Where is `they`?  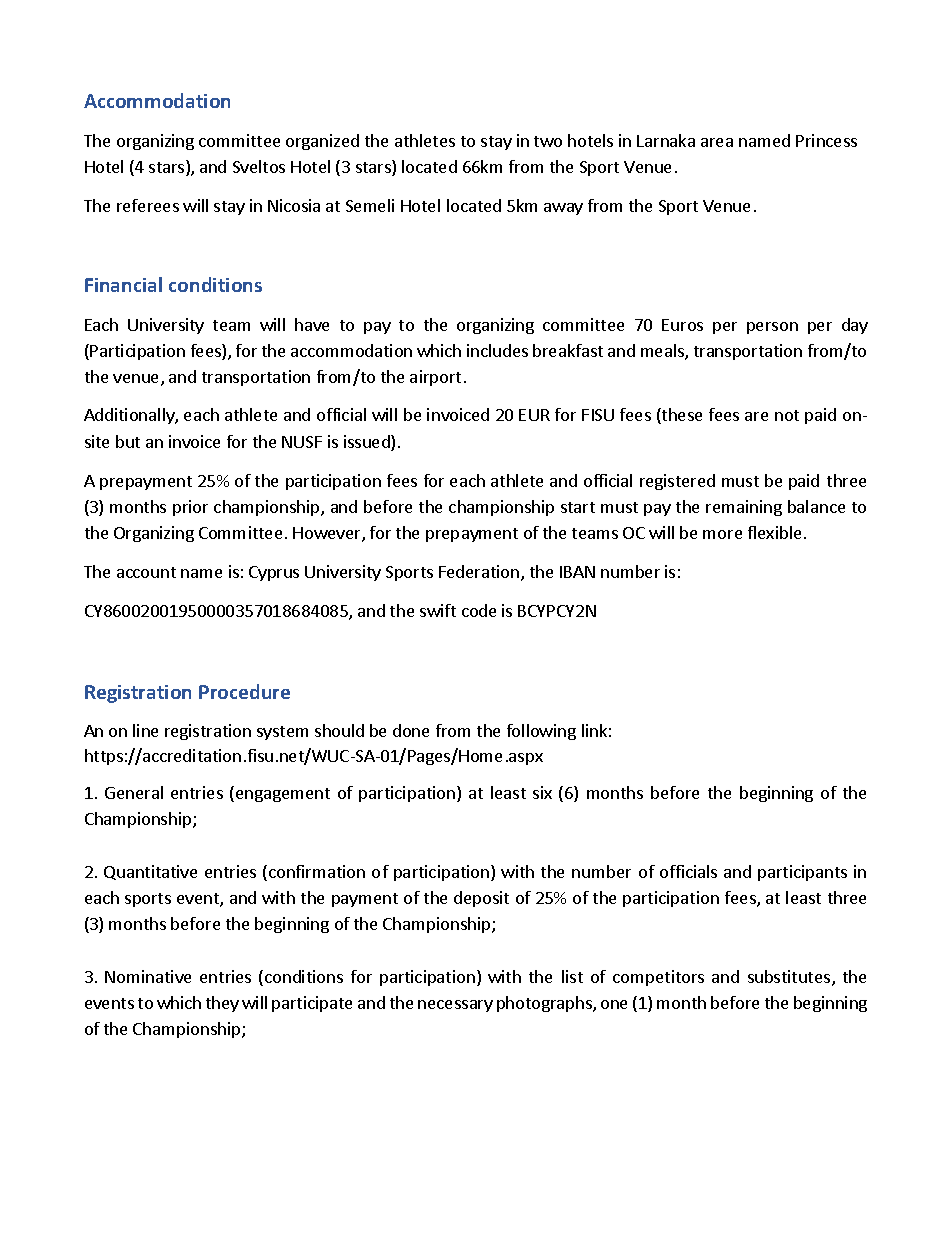 they is located at coordinates (222, 1004).
